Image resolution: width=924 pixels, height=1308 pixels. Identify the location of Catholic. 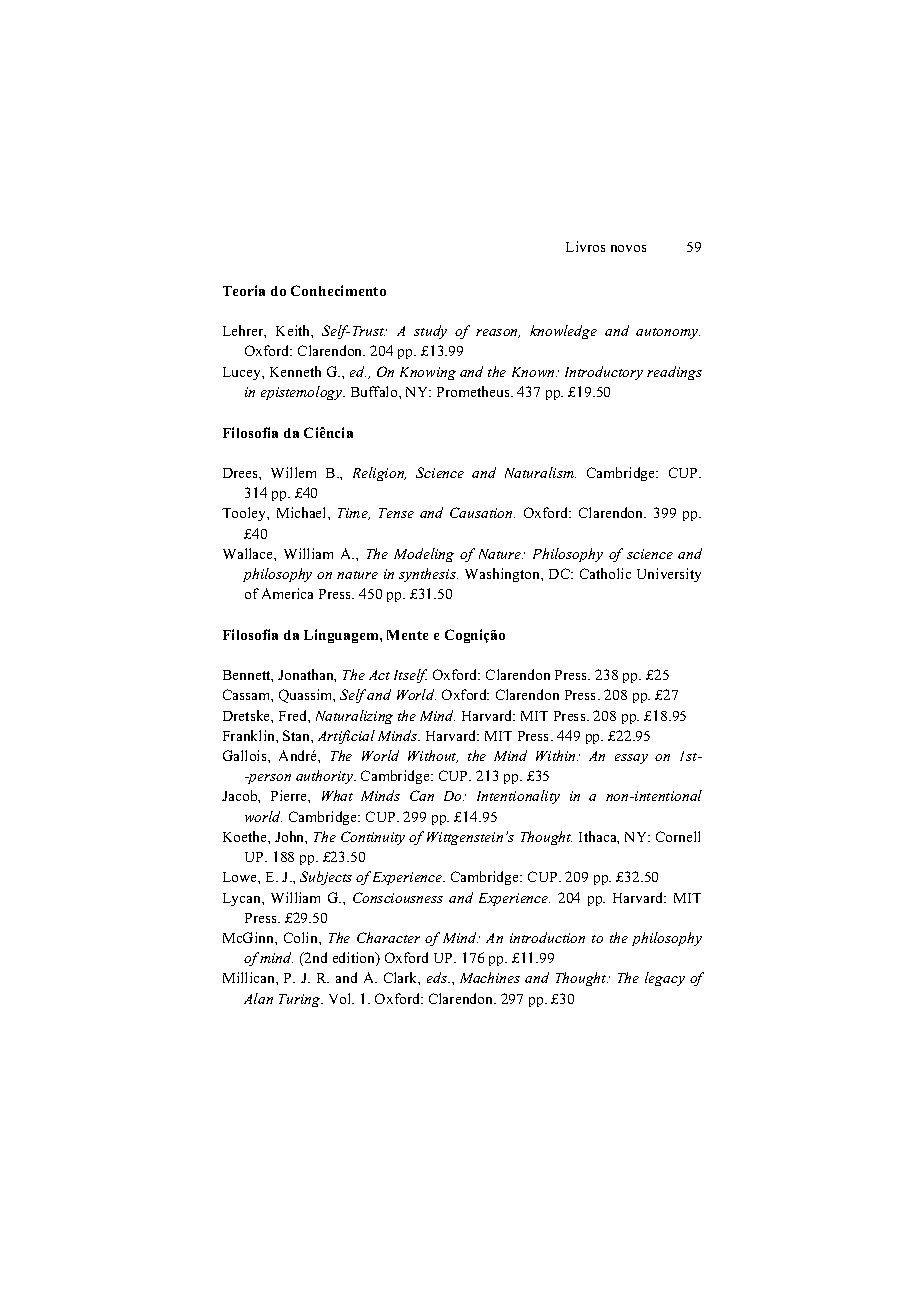
(605, 573).
